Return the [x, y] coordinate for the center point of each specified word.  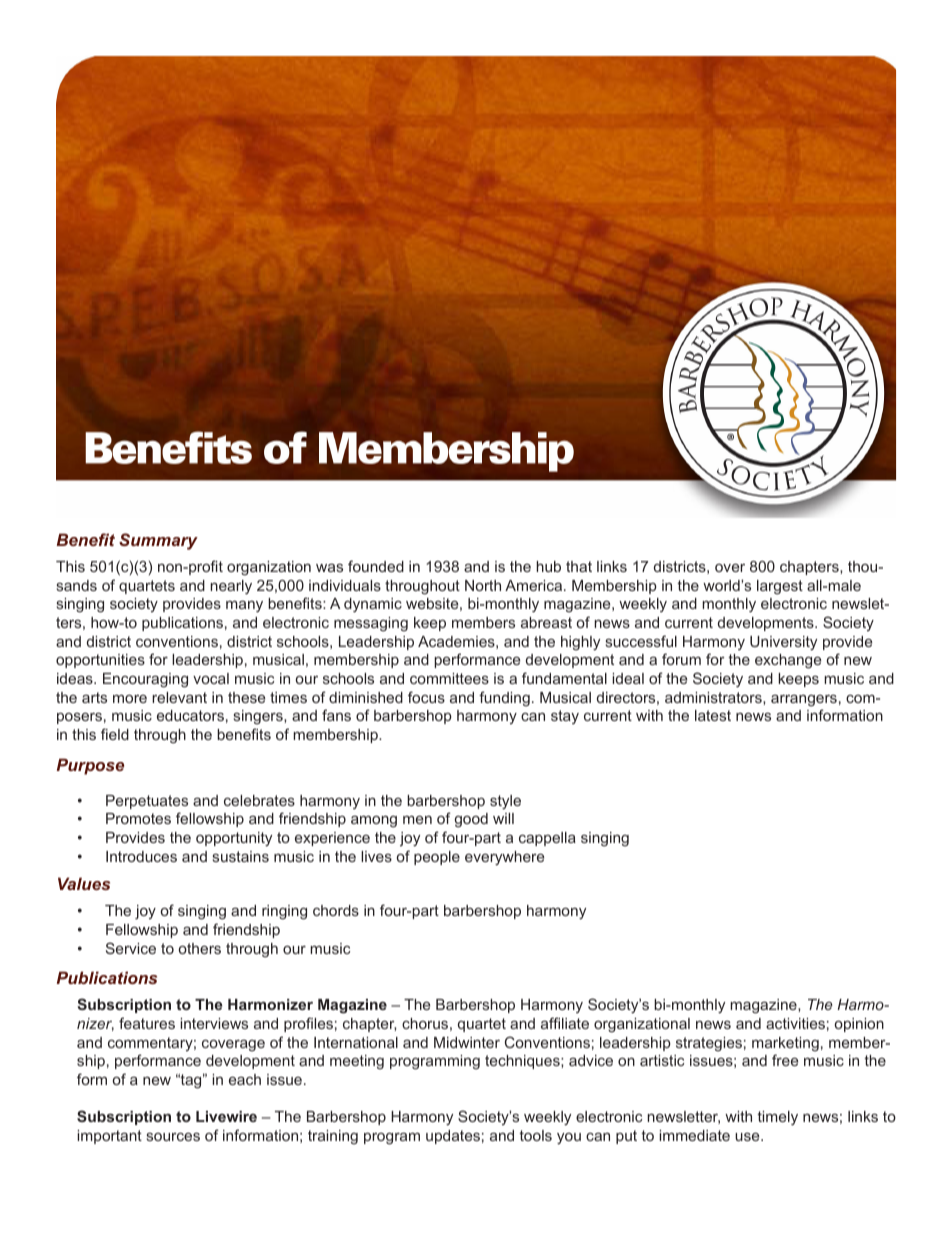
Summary [158, 541]
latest [713, 715]
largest [780, 587]
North [483, 585]
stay [565, 717]
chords [336, 910]
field [115, 734]
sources [173, 1136]
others [200, 948]
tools [535, 1135]
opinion [859, 1025]
